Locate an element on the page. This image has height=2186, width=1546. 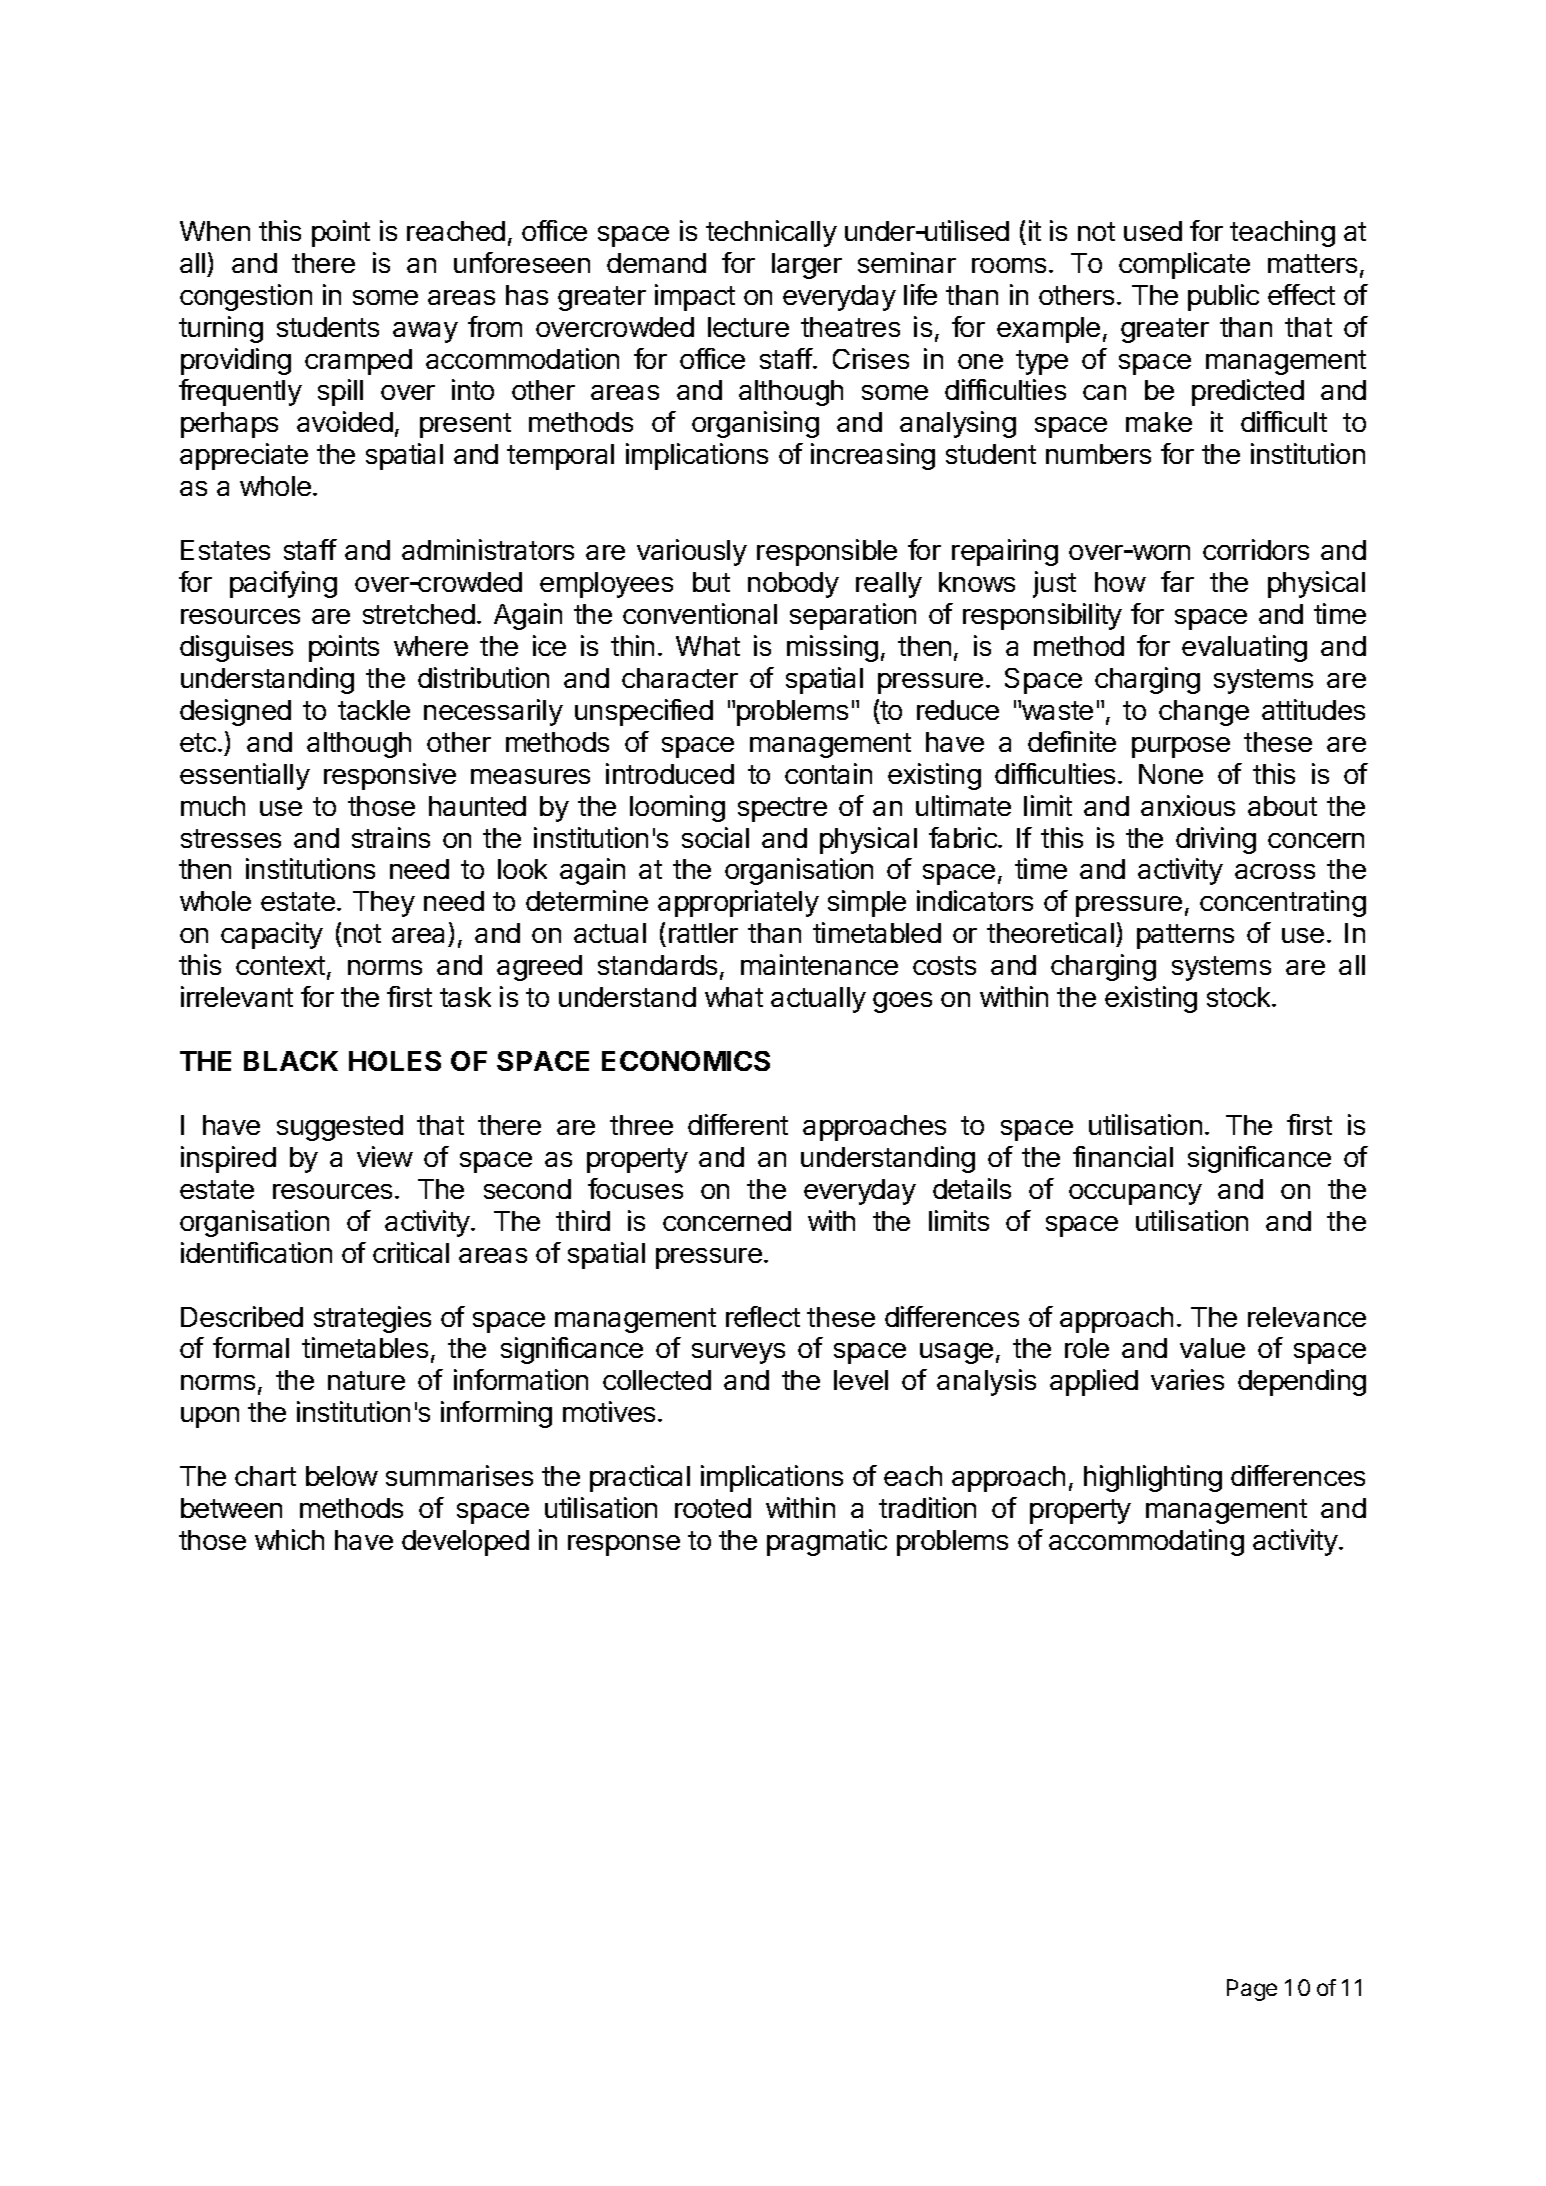
larger is located at coordinates (807, 266).
